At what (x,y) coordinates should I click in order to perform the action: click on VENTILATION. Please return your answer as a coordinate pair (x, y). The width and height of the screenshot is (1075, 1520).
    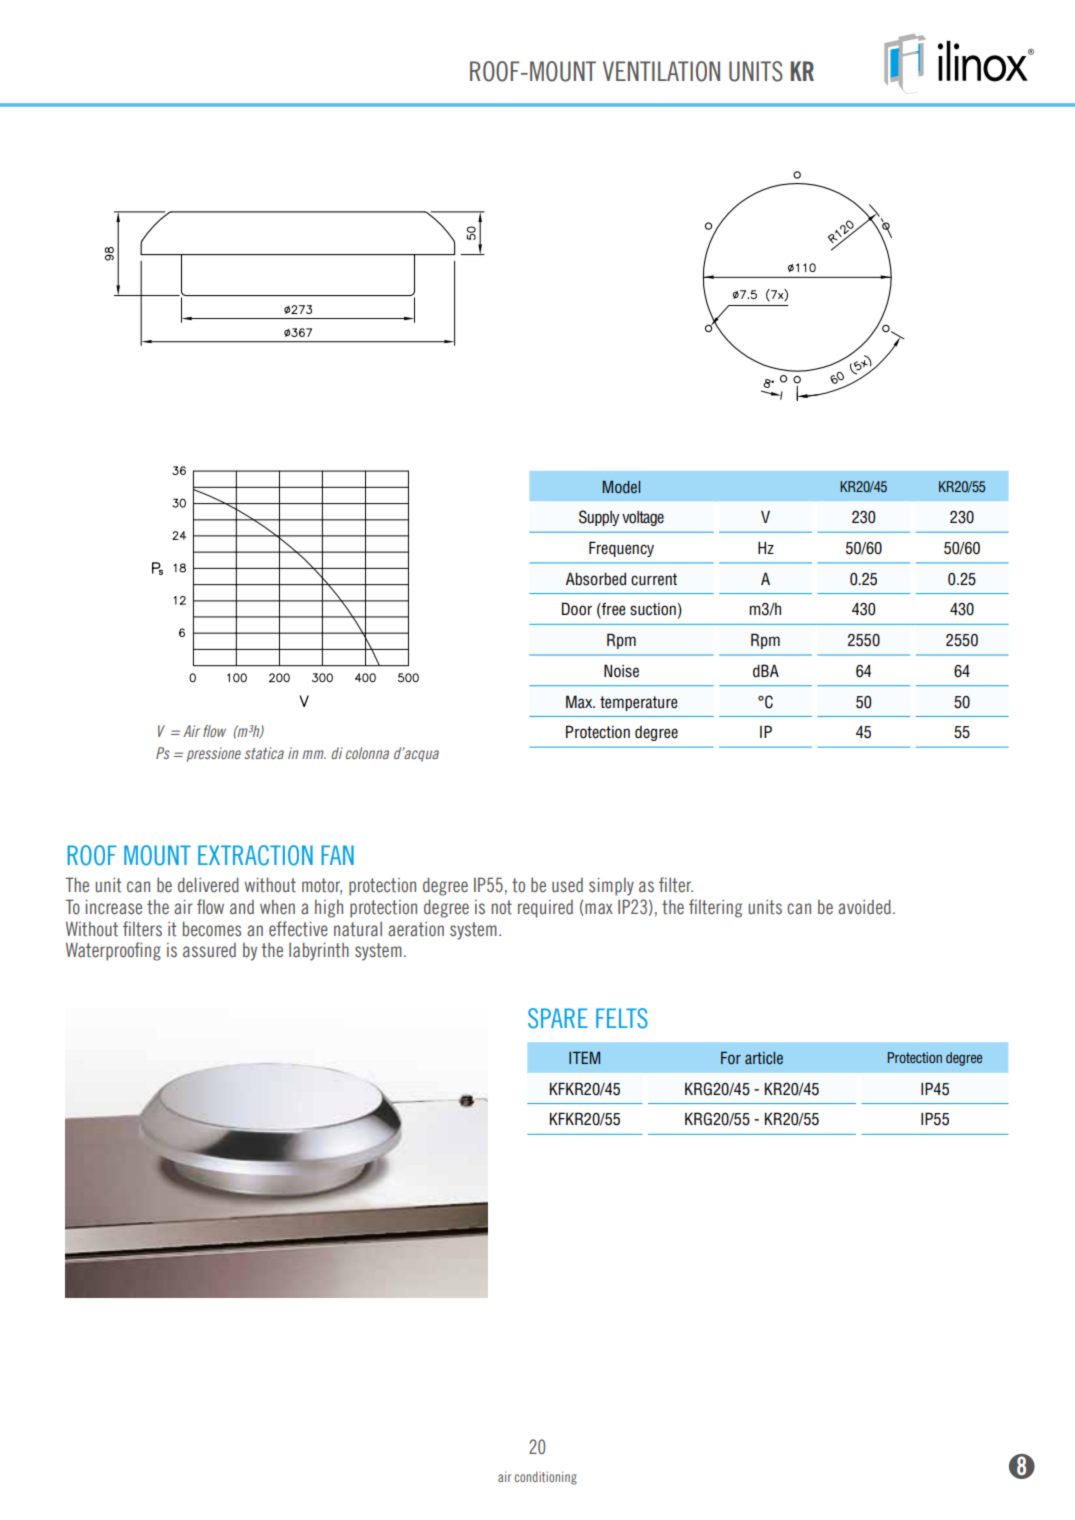
    Looking at the image, I should click on (661, 71).
